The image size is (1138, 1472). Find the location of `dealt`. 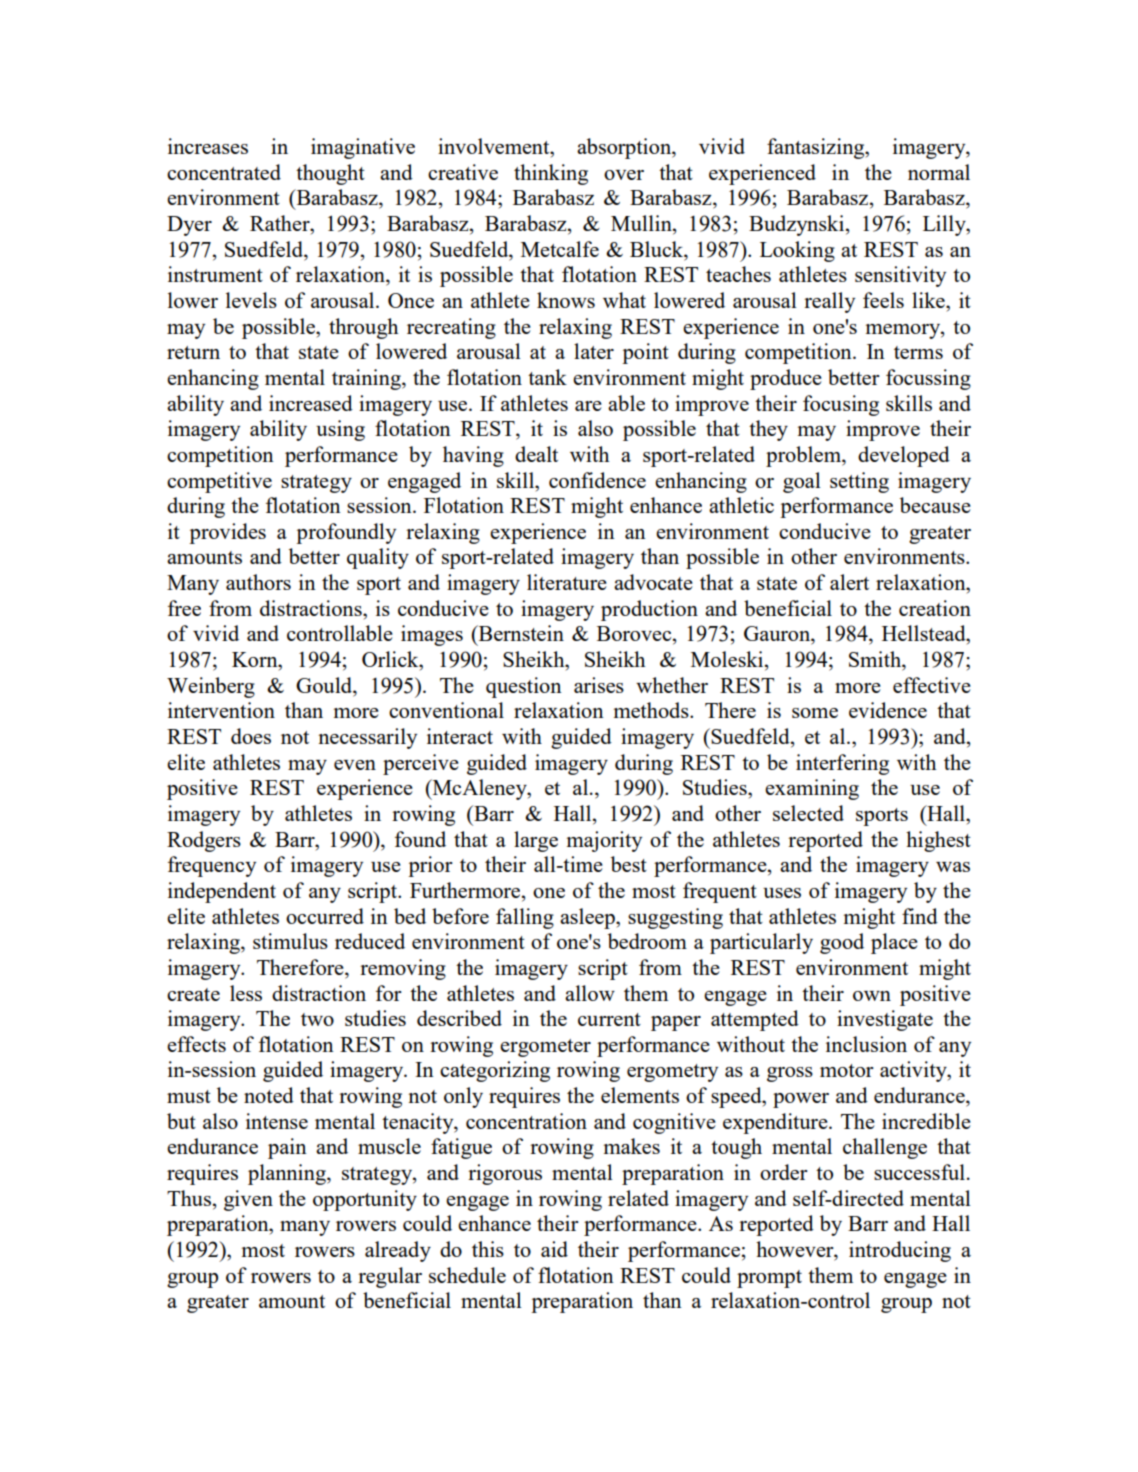

dealt is located at coordinates (536, 454).
